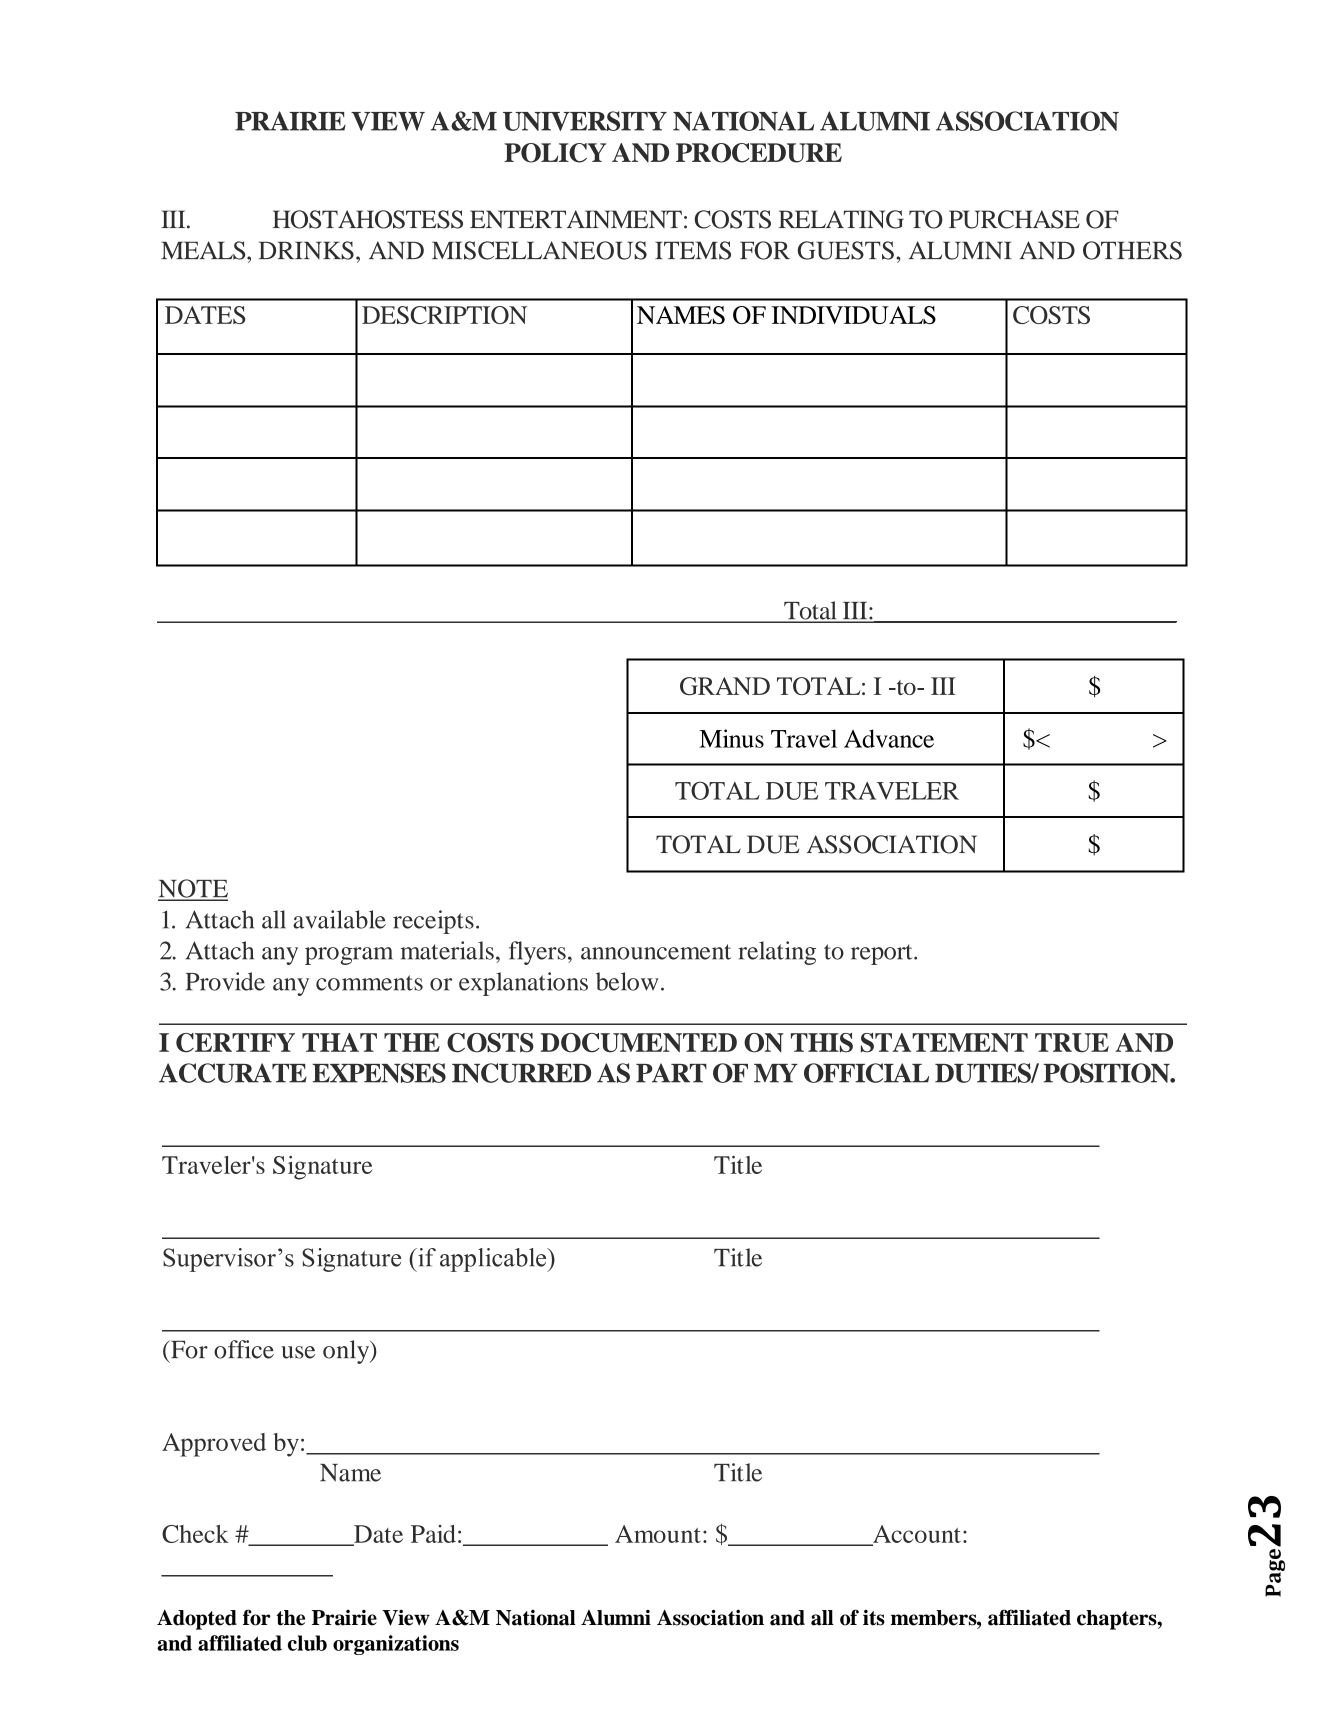 The image size is (1340, 1734). I want to click on GRAND, so click(725, 686).
